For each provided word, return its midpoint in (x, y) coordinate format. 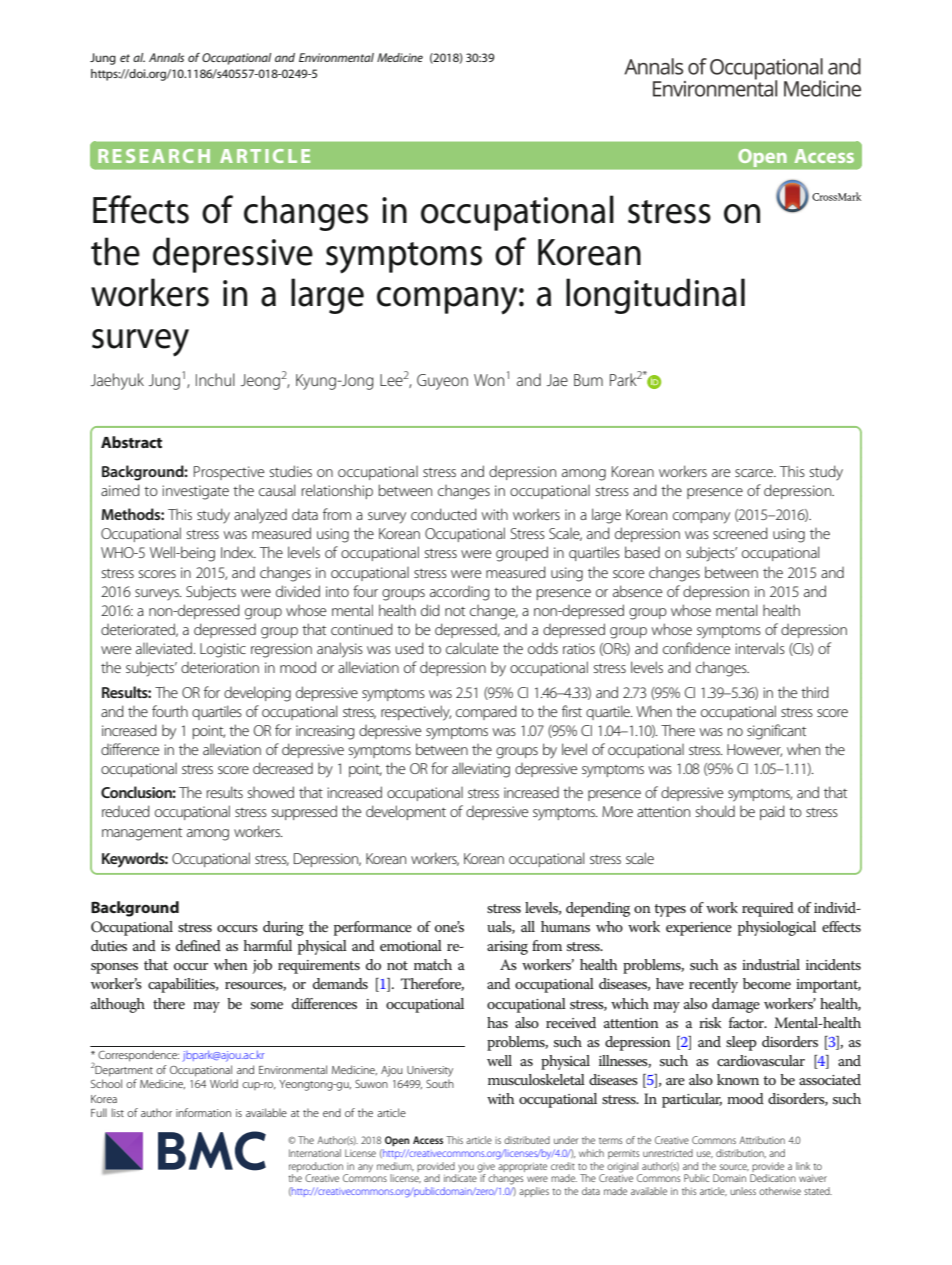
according (460, 593)
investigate (195, 492)
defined (198, 945)
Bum (588, 380)
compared (486, 712)
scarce (755, 473)
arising (507, 948)
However (754, 750)
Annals (166, 57)
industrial (771, 964)
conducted (444, 514)
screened (740, 533)
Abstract (131, 442)
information (203, 1112)
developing (257, 694)
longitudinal (655, 296)
